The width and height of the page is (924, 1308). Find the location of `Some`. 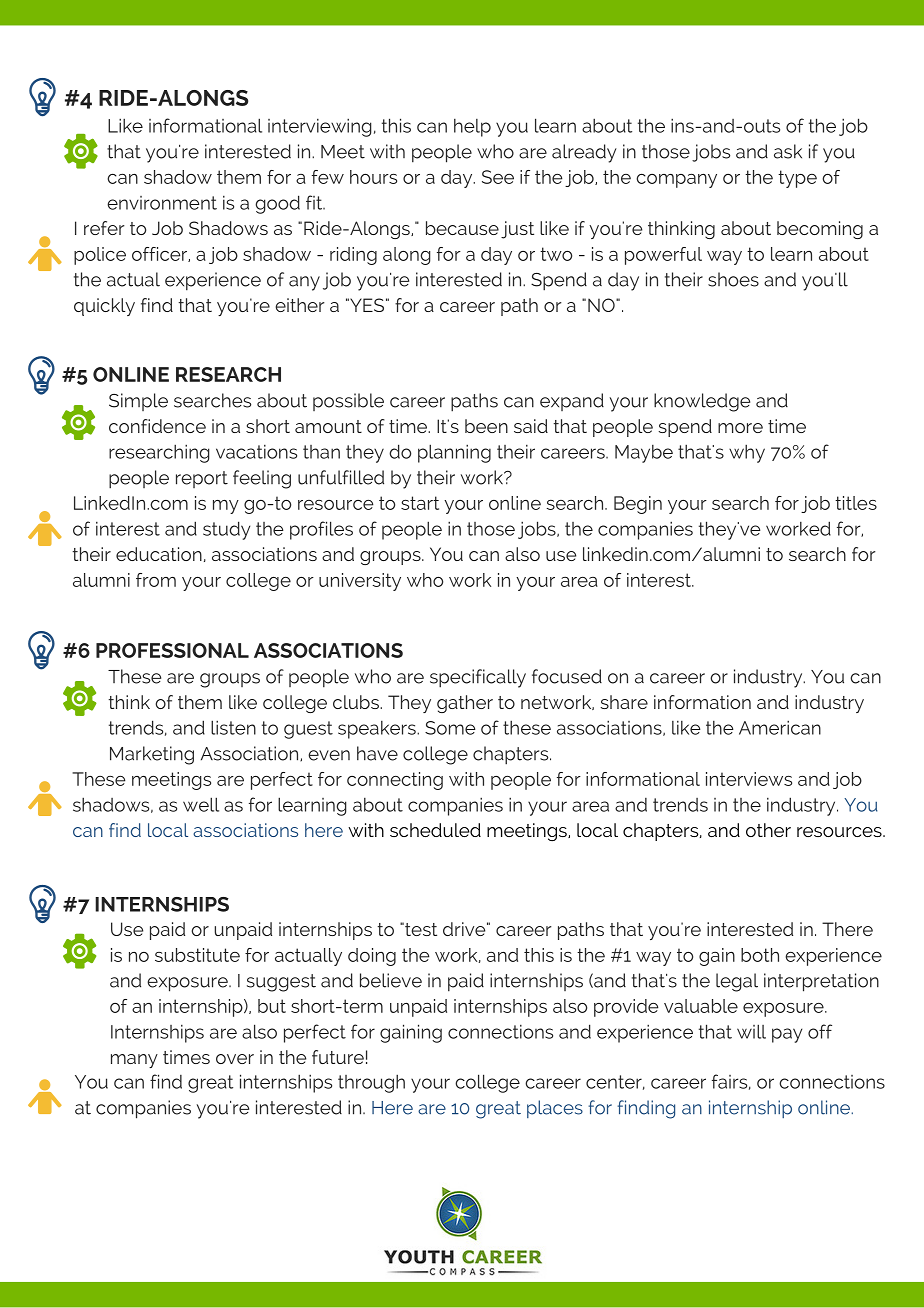

Some is located at coordinates (450, 728).
